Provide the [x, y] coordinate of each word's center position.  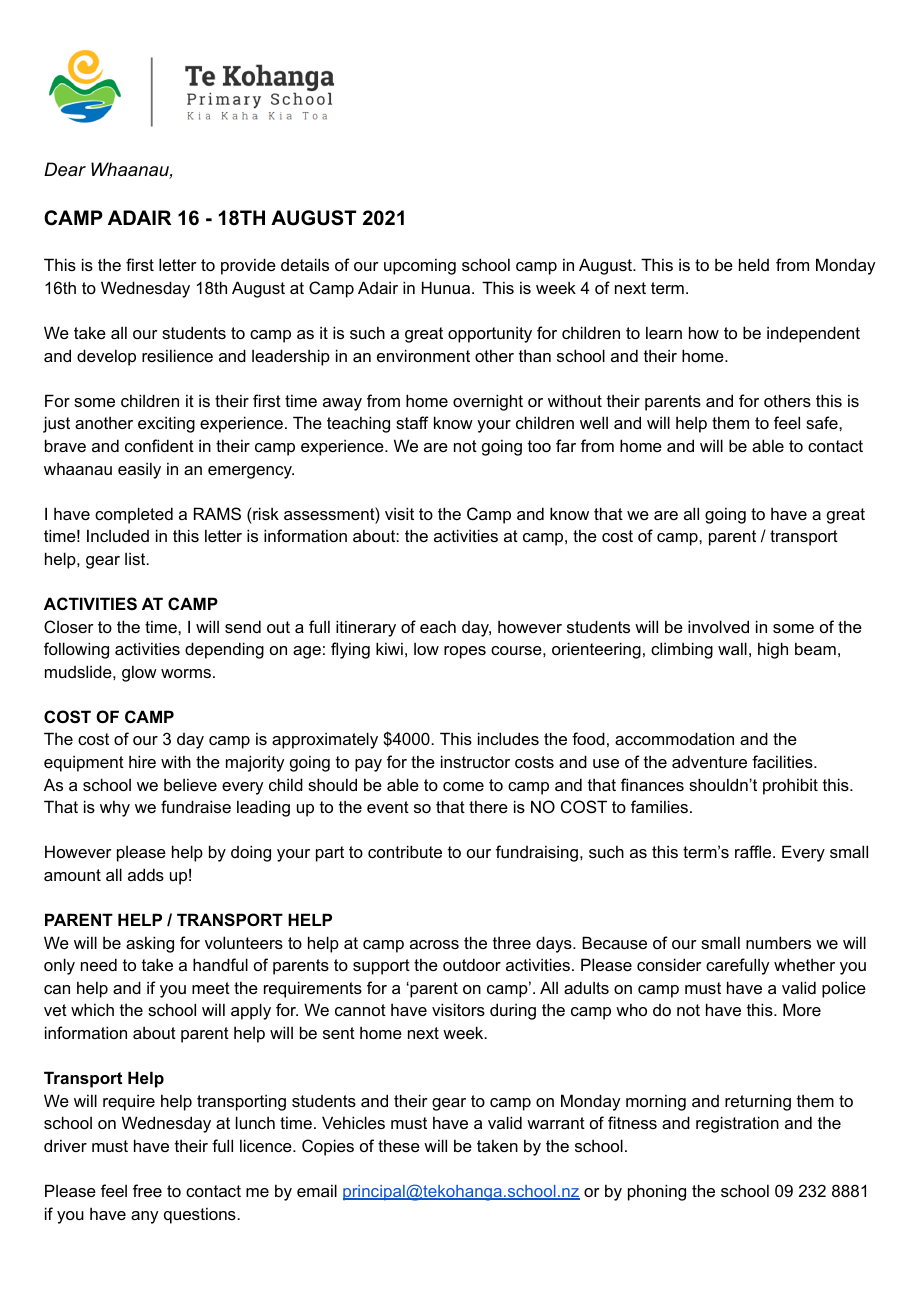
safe [823, 422]
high [773, 650]
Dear [65, 169]
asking [150, 944]
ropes [465, 652]
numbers [778, 942]
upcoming [420, 266]
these [399, 1145]
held [754, 264]
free [147, 1190]
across [434, 944]
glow [139, 673]
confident [159, 445]
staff [412, 422]
